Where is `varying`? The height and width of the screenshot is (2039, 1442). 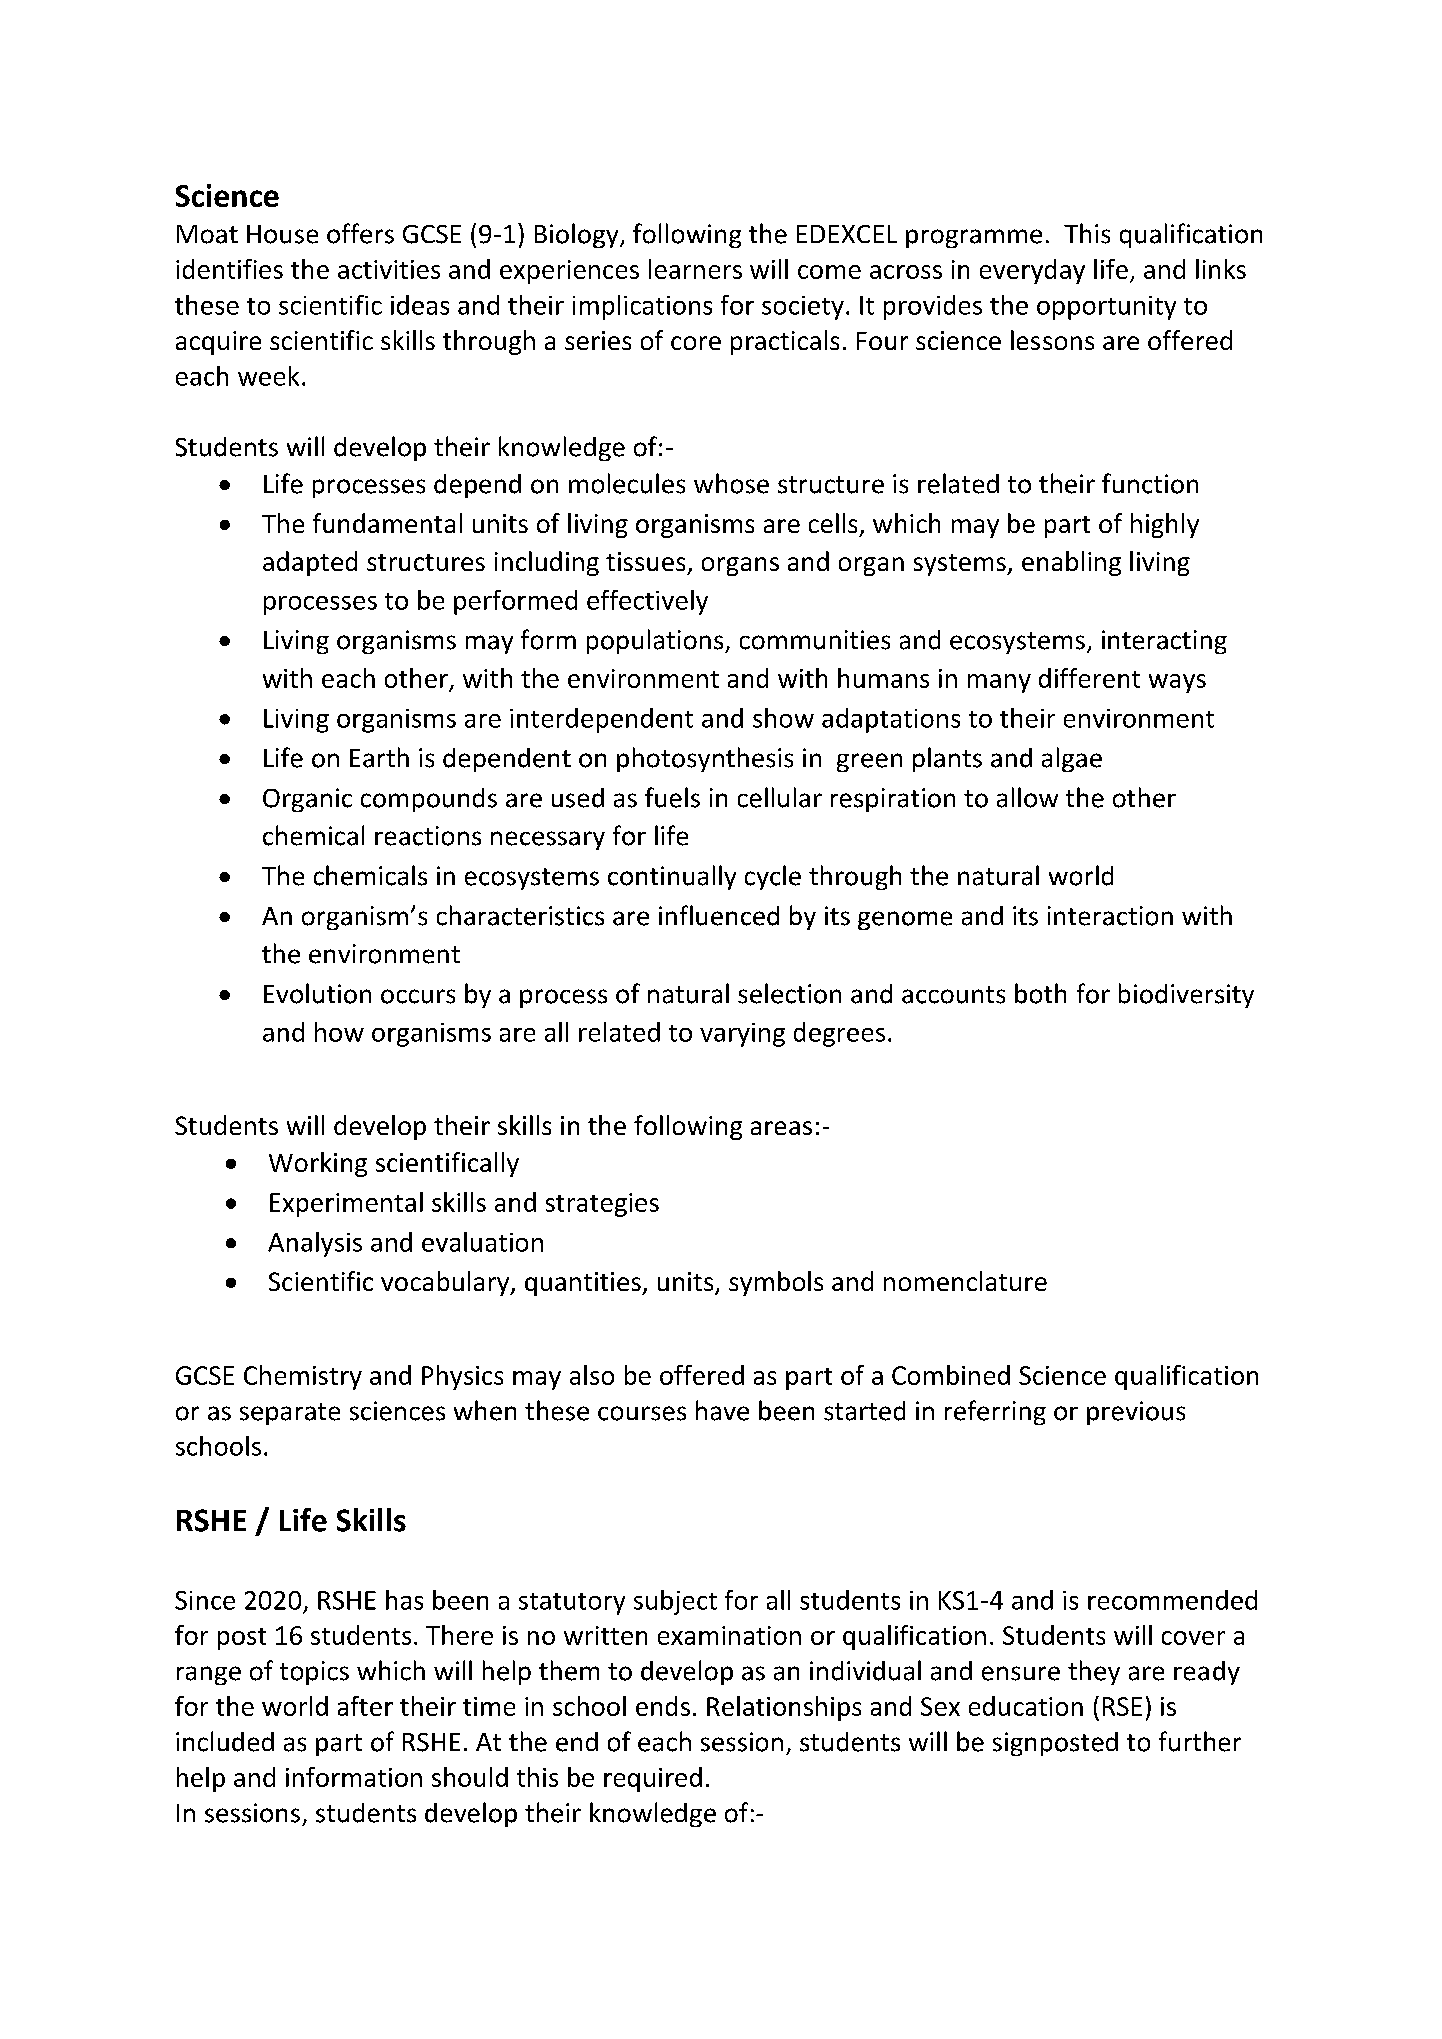
varying is located at coordinates (742, 1035).
